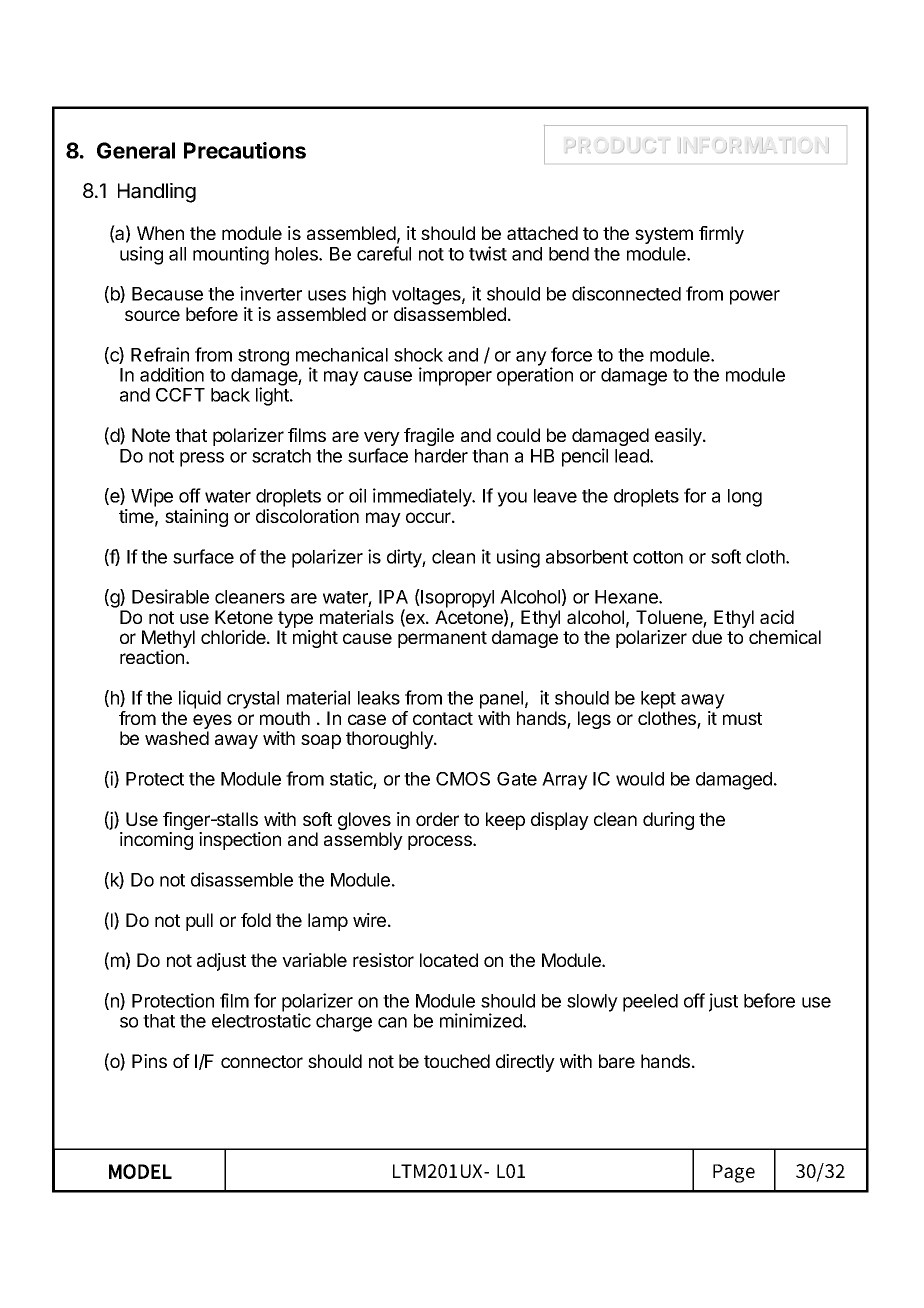 Image resolution: width=924 pixels, height=1308 pixels. What do you see at coordinates (754, 145) in the screenshot?
I see `INFORMATION` at bounding box center [754, 145].
